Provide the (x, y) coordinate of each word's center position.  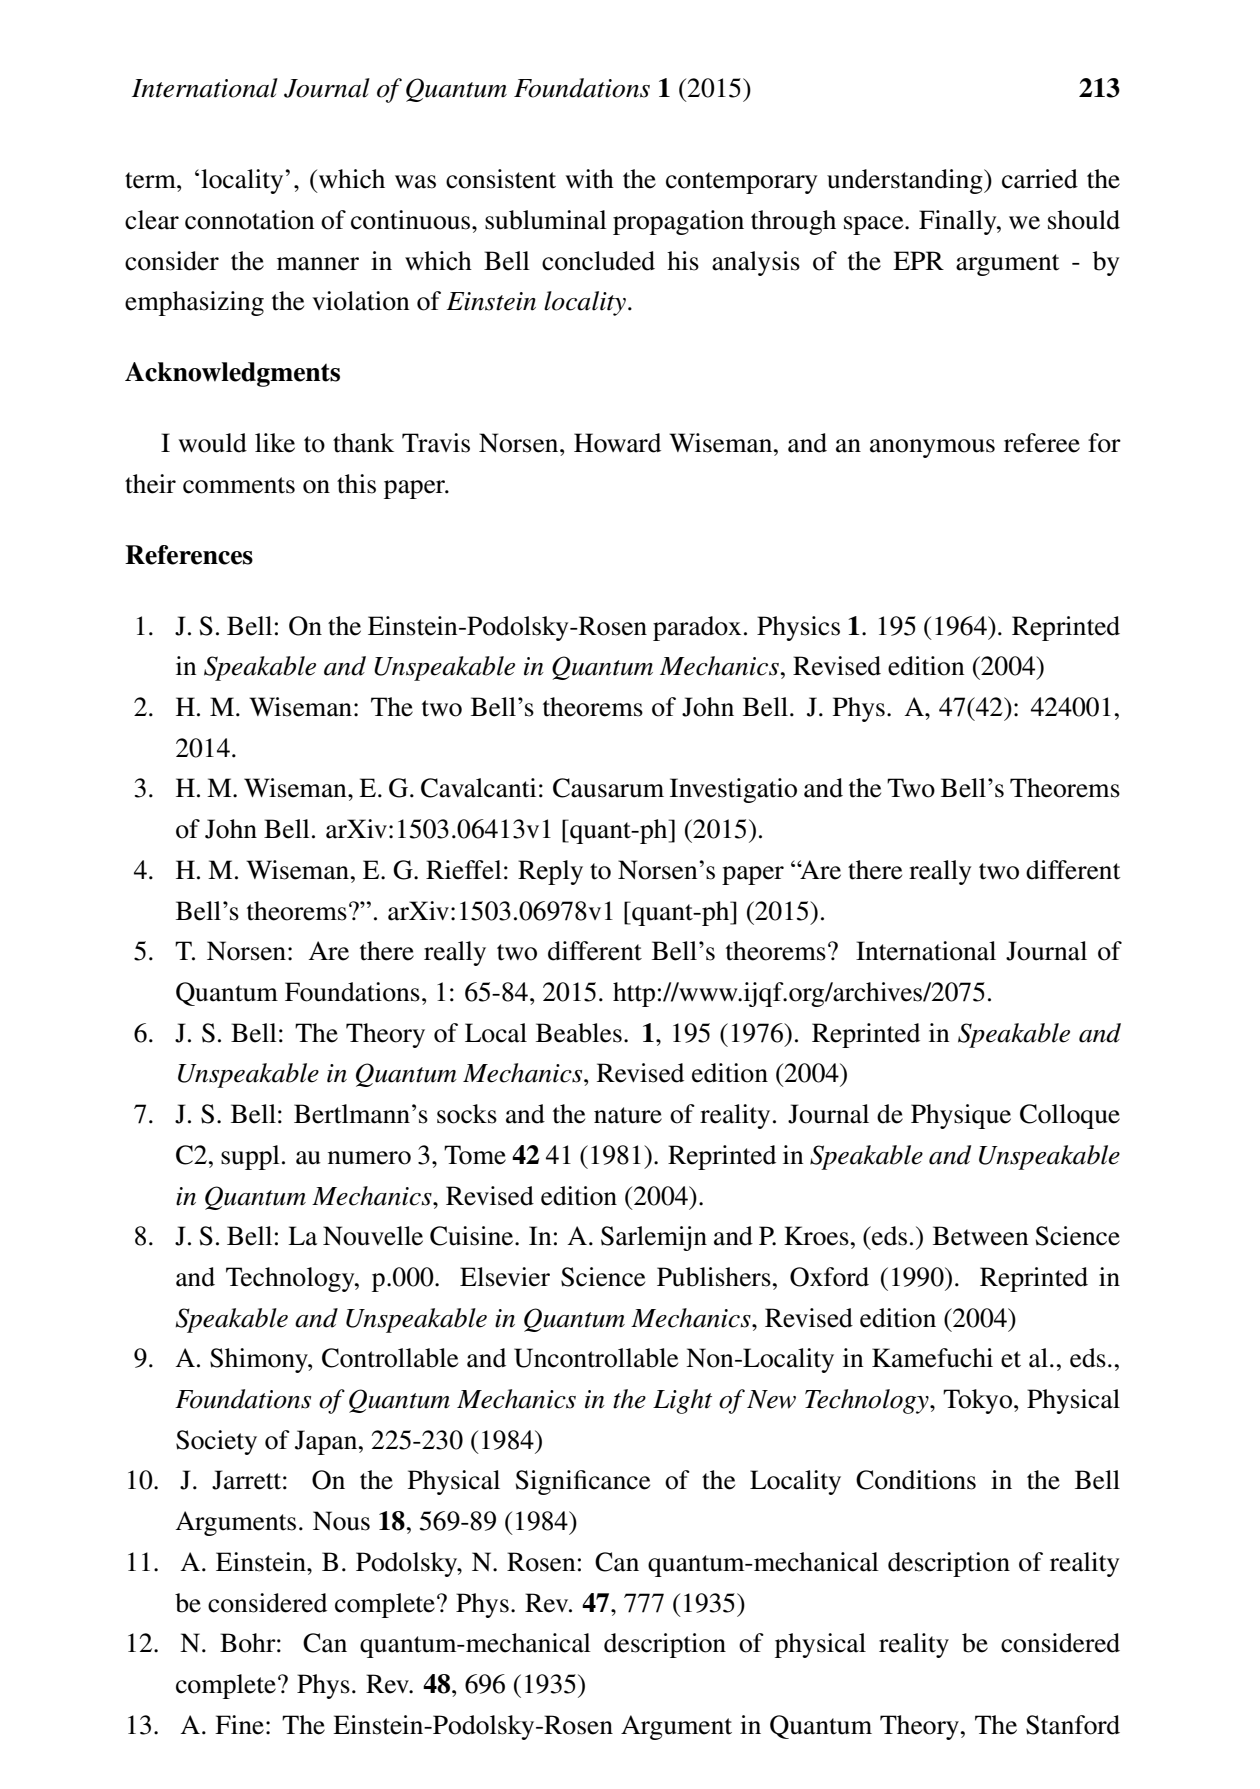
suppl (250, 1157)
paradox (697, 628)
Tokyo (977, 1401)
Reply (550, 872)
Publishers (714, 1277)
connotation (249, 220)
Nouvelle (373, 1236)
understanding (906, 181)
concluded (598, 261)
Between (980, 1236)
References (189, 555)
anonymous (932, 448)
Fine (239, 1725)
